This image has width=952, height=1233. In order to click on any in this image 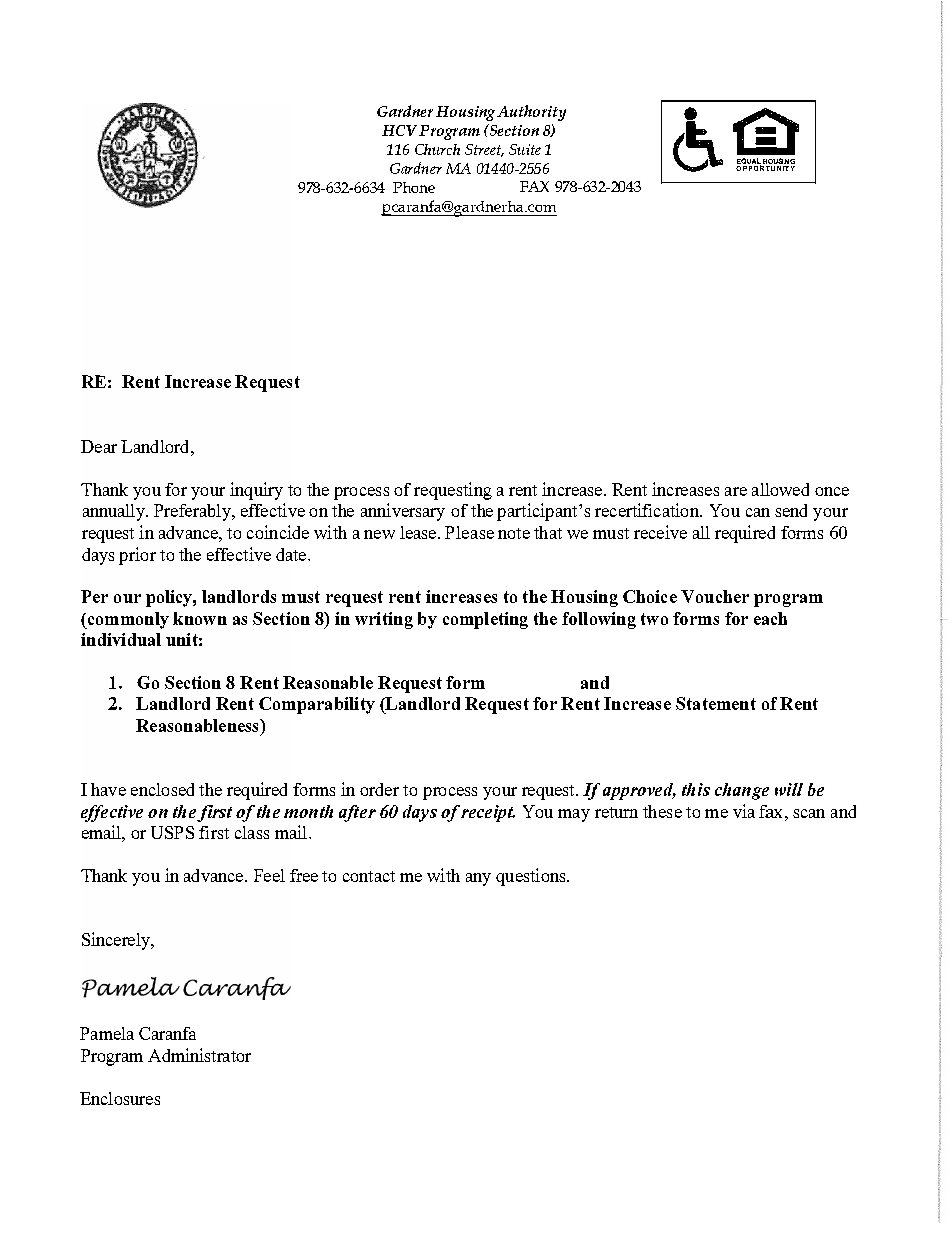, I will do `click(478, 879)`.
